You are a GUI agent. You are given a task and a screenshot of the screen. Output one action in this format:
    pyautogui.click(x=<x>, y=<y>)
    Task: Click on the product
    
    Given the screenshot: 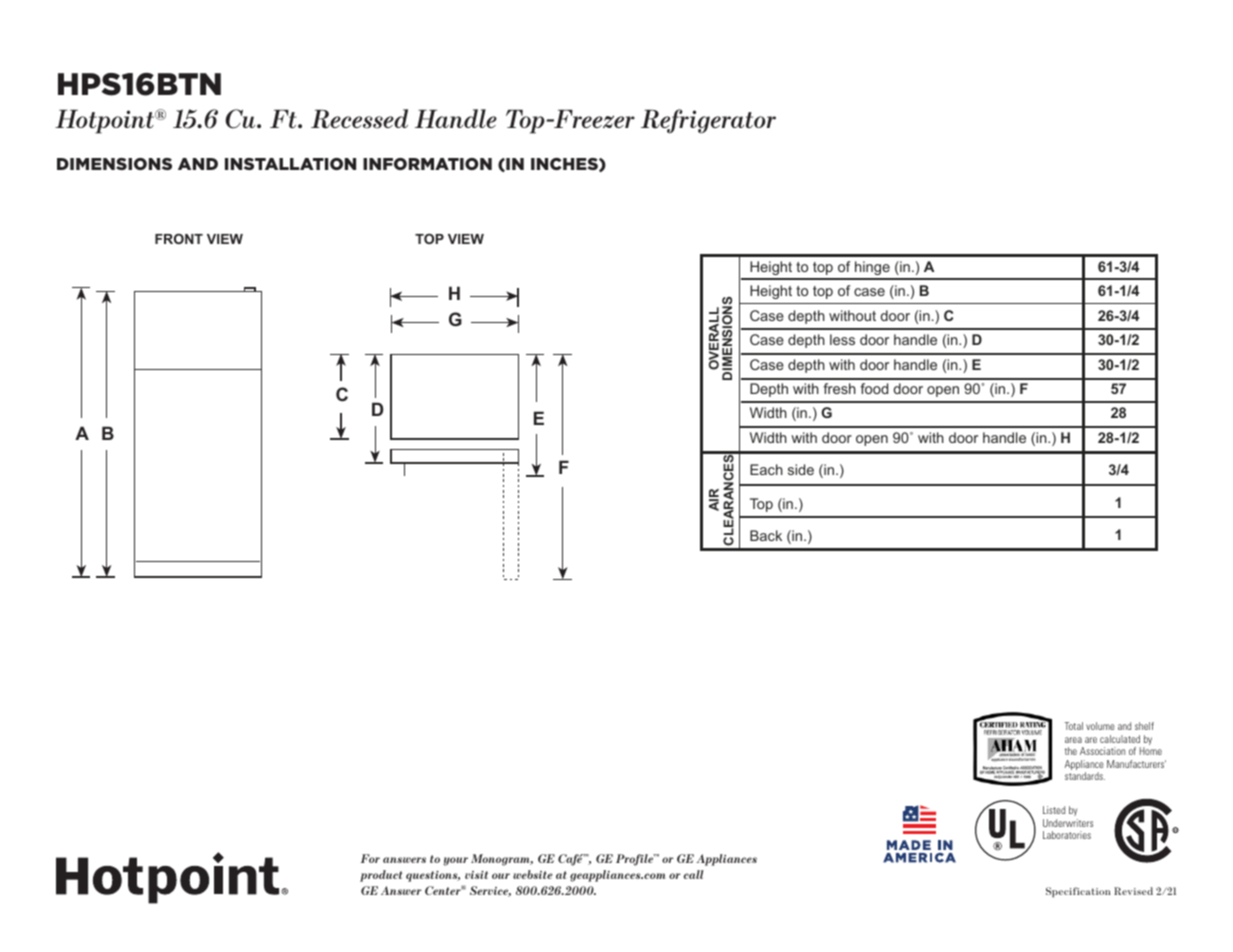 What is the action you would take?
    pyautogui.click(x=381, y=876)
